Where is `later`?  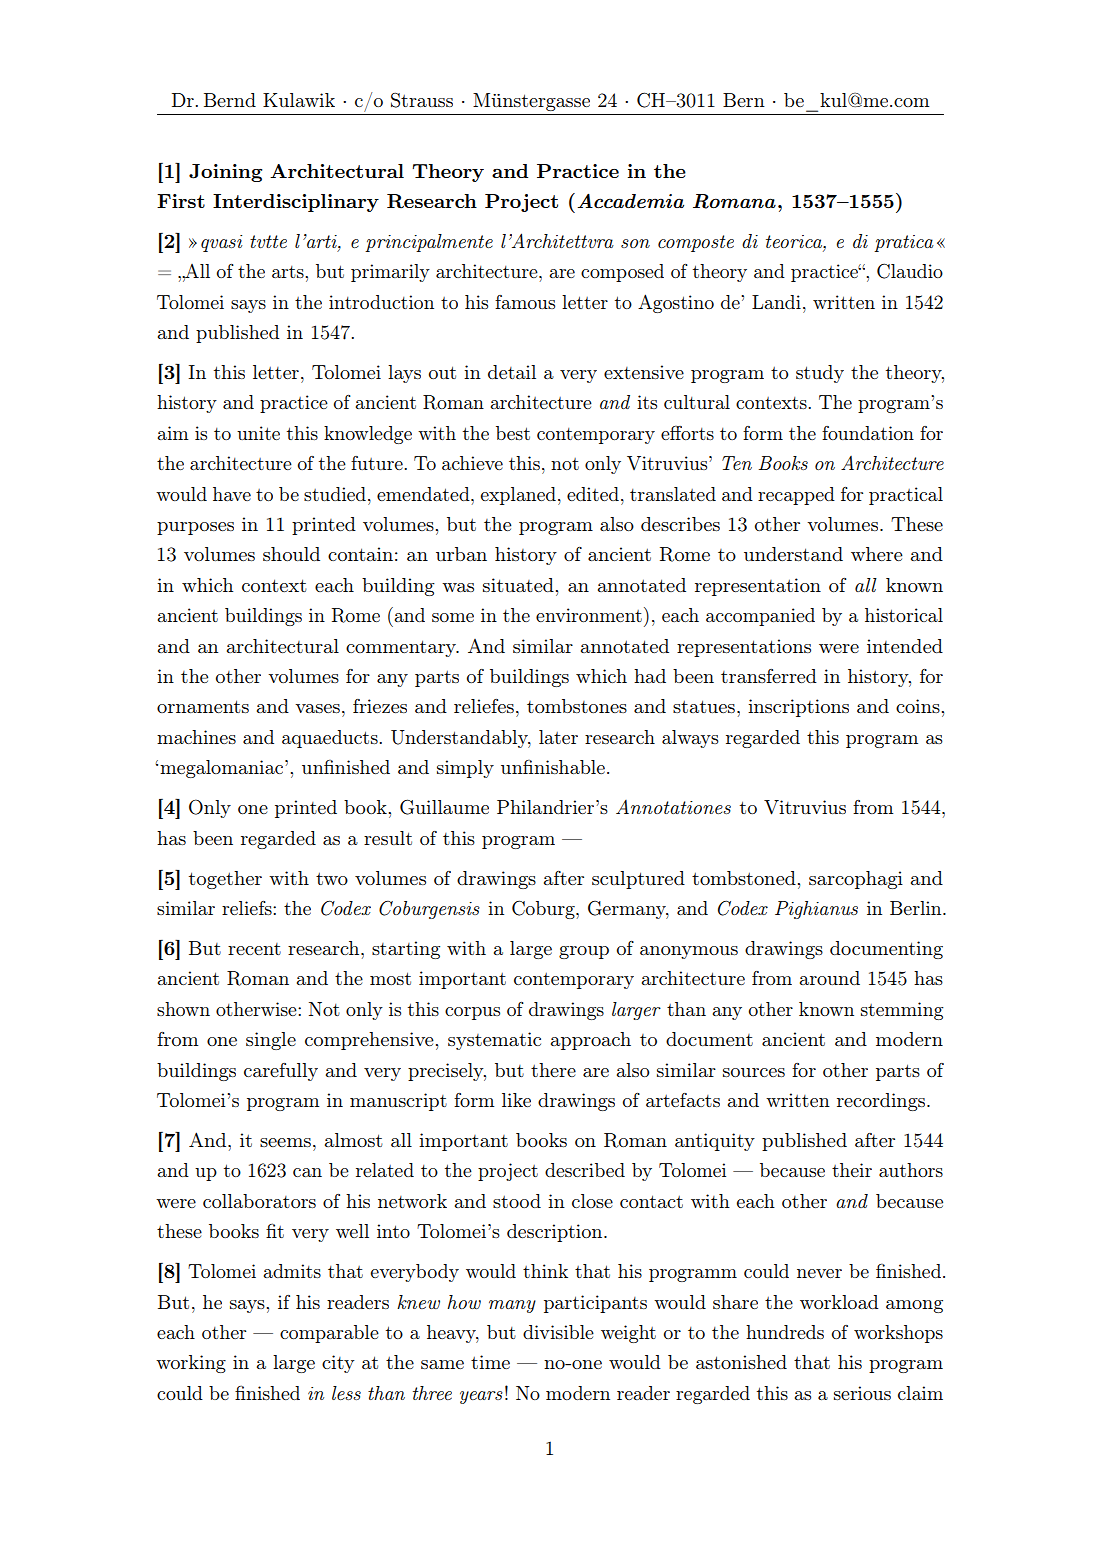 later is located at coordinates (558, 737).
